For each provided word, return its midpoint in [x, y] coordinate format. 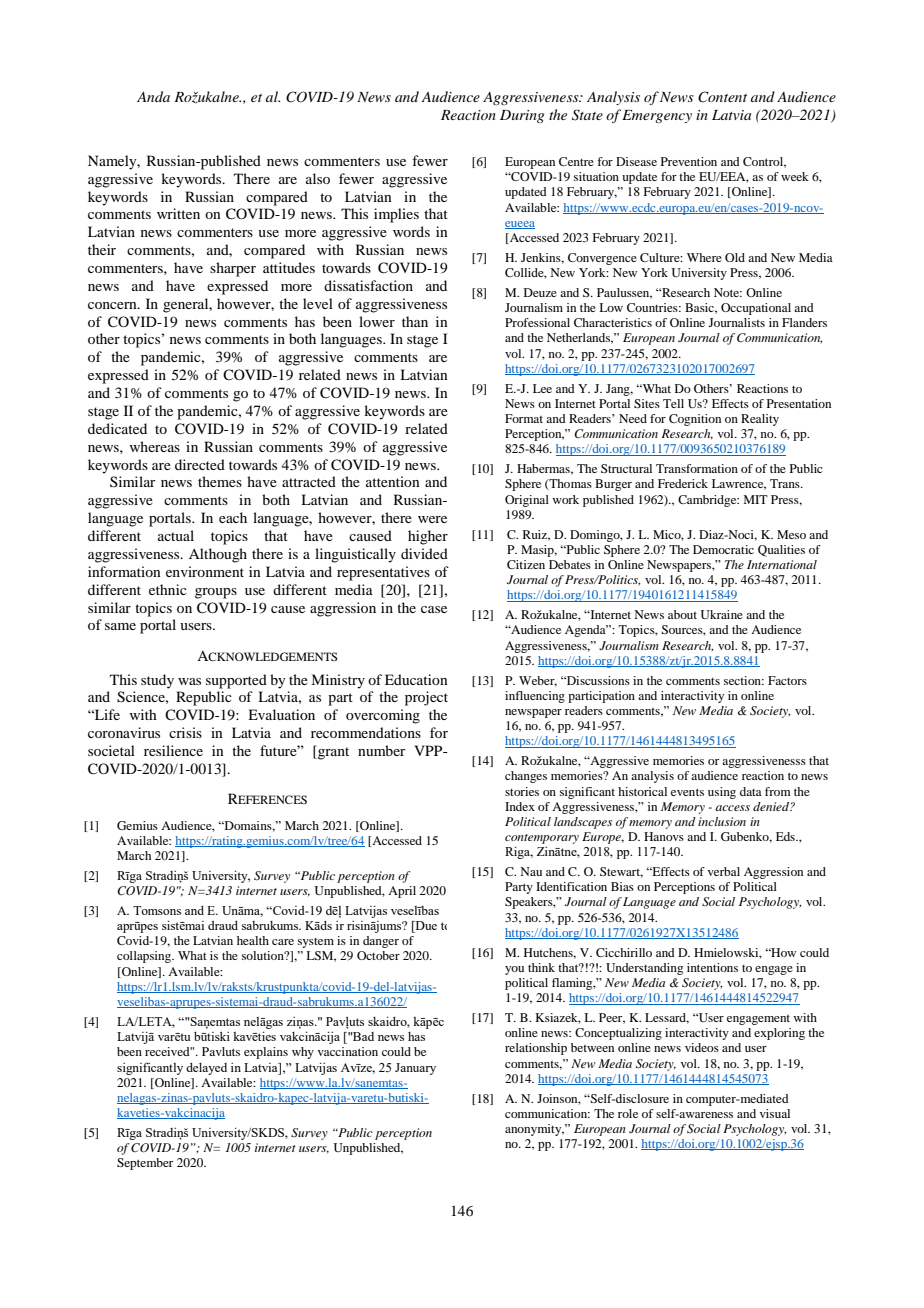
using [722, 793]
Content [722, 97]
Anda [153, 96]
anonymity [534, 1130]
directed [200, 464]
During [522, 116]
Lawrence [739, 484]
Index [520, 806]
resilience [173, 750]
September [145, 1164]
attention [393, 481]
